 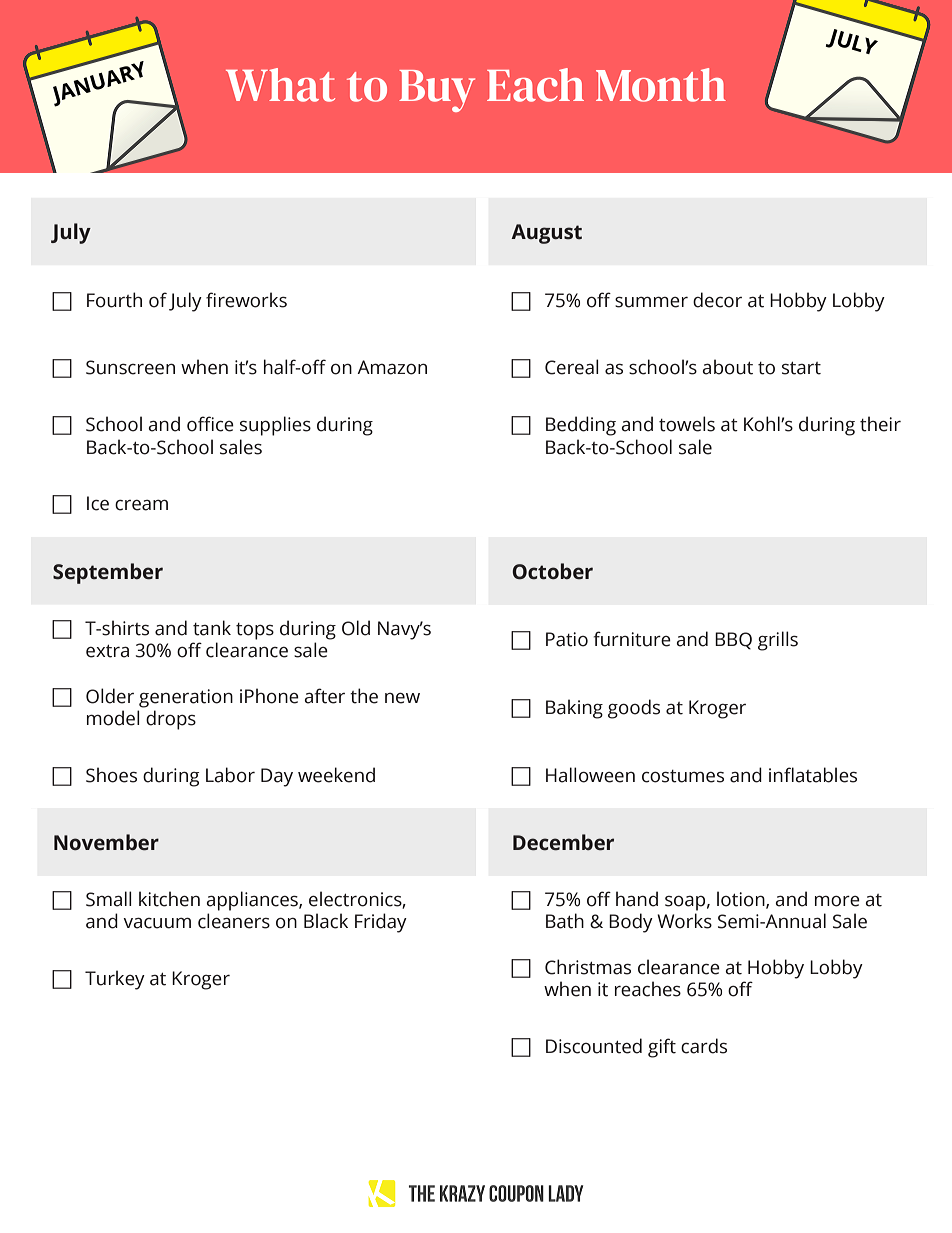 What do you see at coordinates (801, 368) in the screenshot?
I see `start` at bounding box center [801, 368].
